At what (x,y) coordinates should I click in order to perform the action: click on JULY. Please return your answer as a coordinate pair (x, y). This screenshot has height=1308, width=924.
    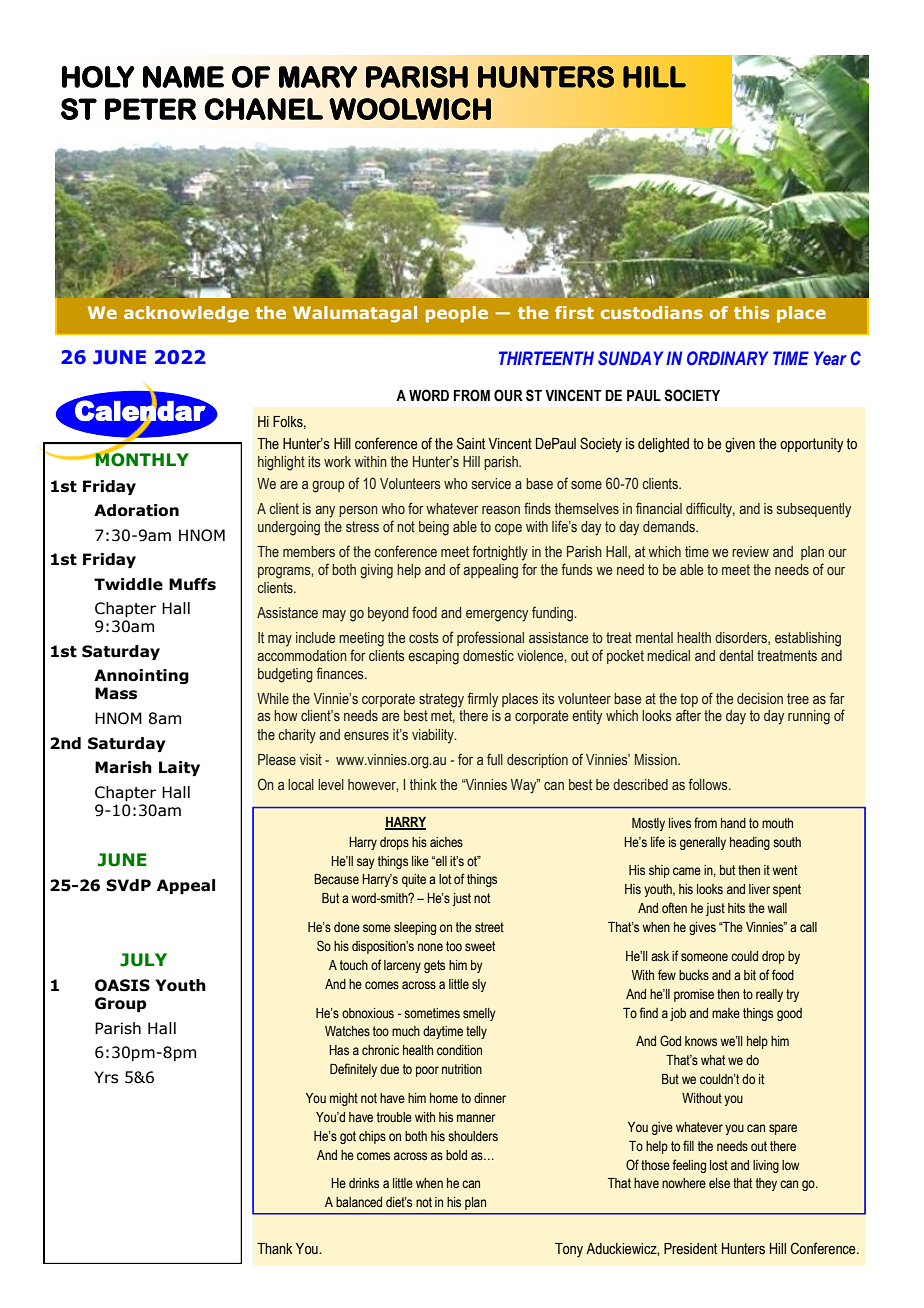
    Looking at the image, I should click on (143, 960).
